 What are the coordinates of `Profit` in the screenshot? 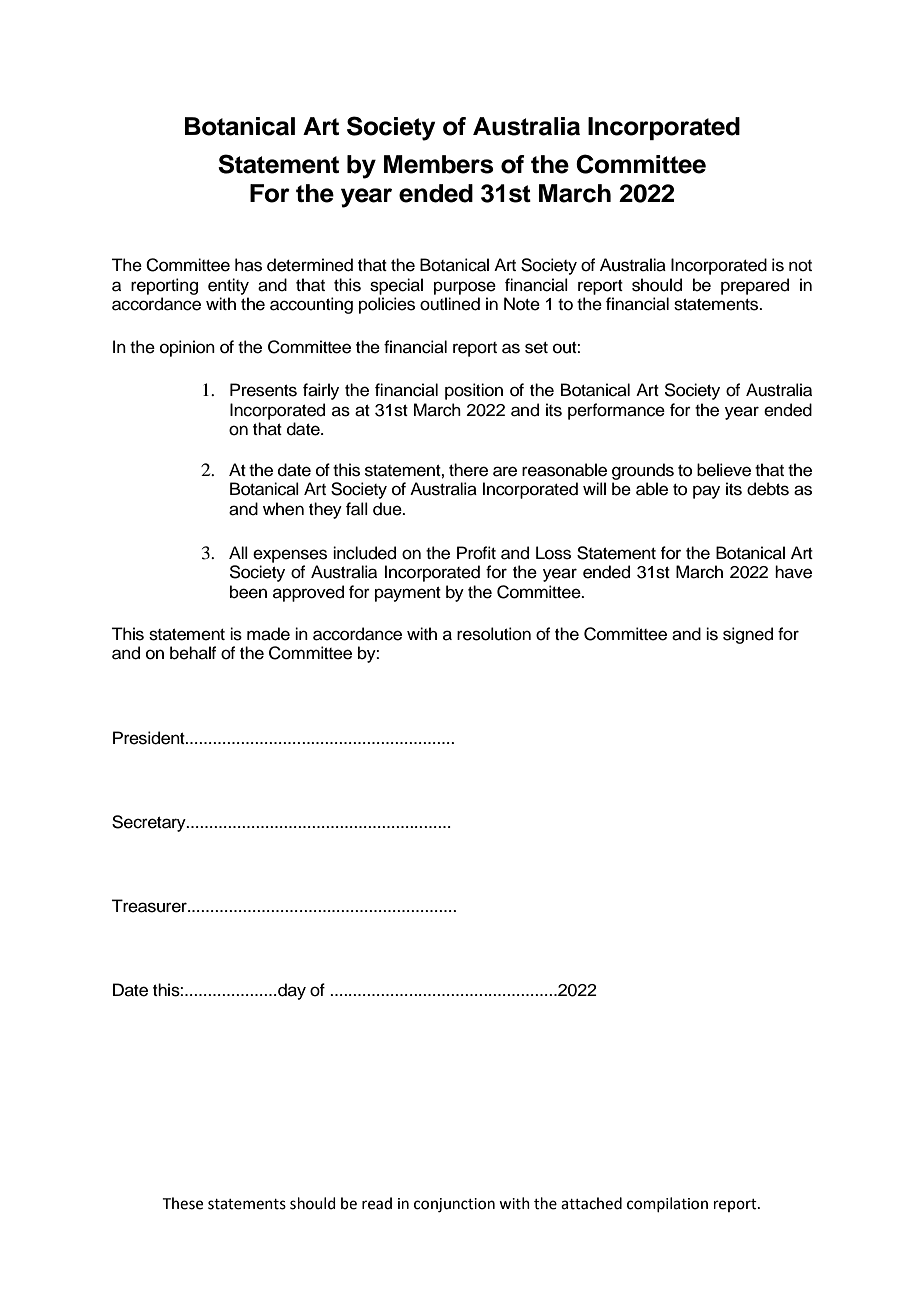 It's located at (476, 553).
